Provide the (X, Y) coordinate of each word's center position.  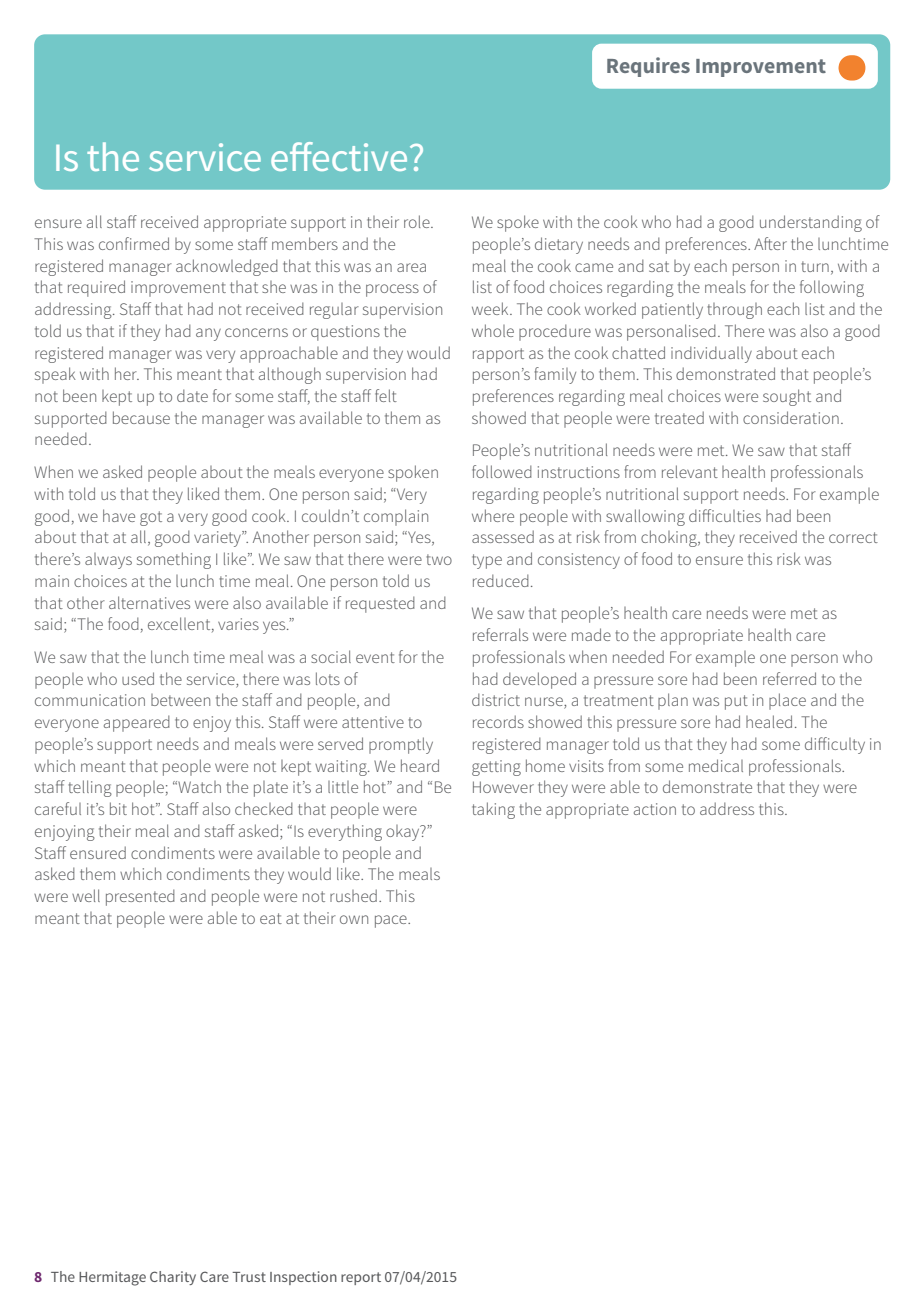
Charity (173, 1278)
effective (339, 156)
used (138, 678)
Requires (648, 67)
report (361, 1278)
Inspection (303, 1278)
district (496, 699)
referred (789, 678)
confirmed (134, 243)
